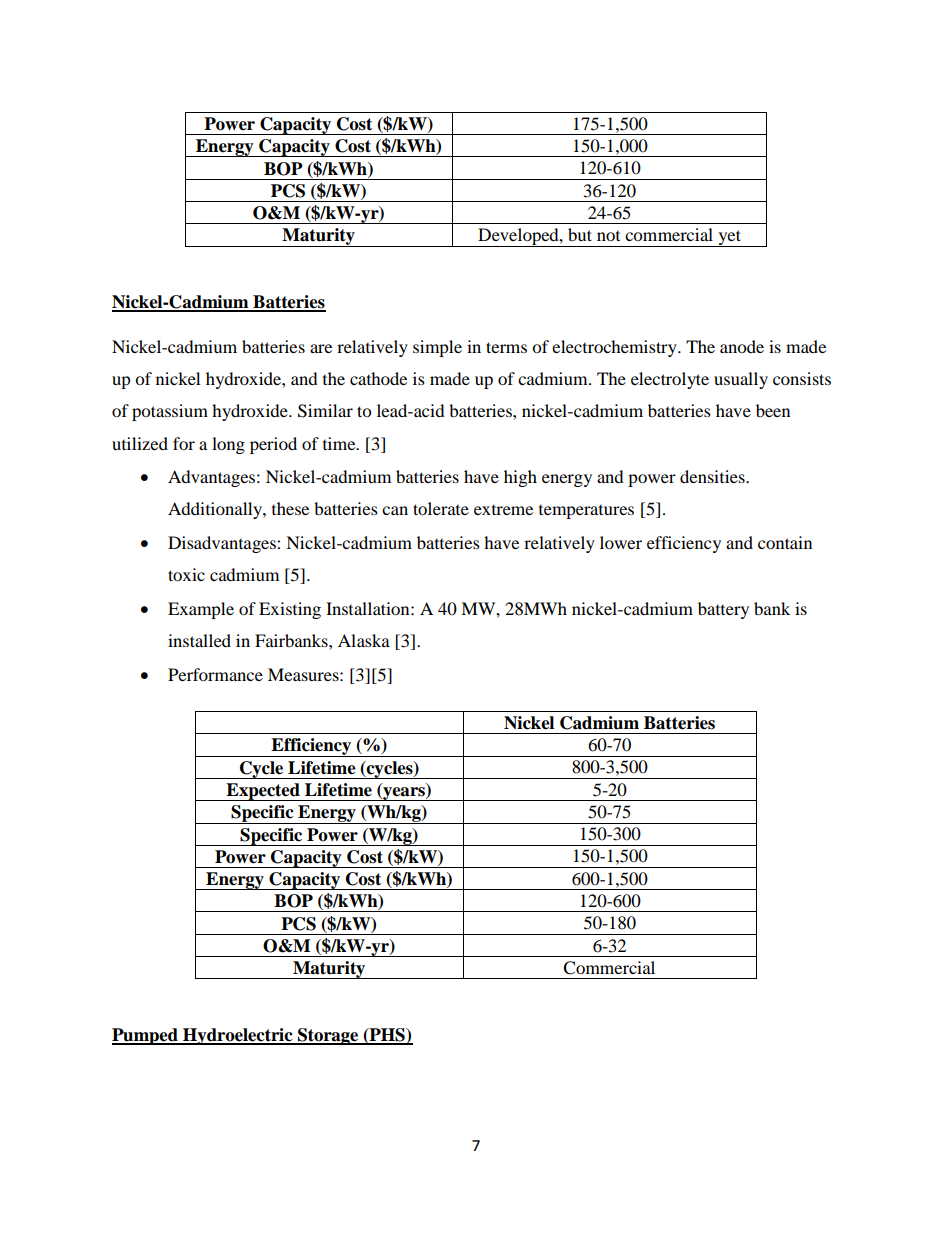 Image resolution: width=952 pixels, height=1233 pixels. Describe the element at coordinates (238, 1036) in the screenshot. I see `Hydroelectric` at that location.
